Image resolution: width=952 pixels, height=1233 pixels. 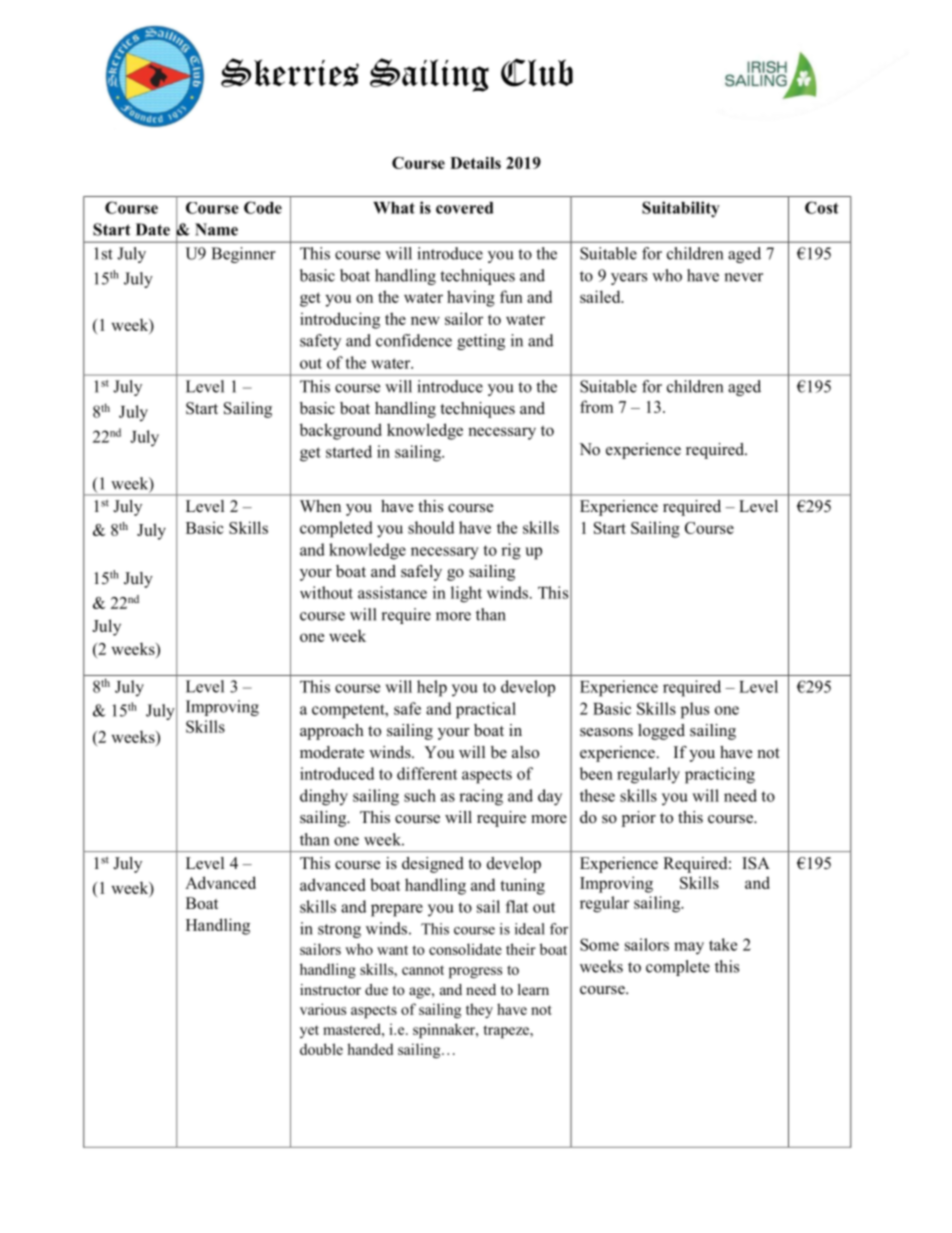 What do you see at coordinates (309, 1031) in the document?
I see `yet` at bounding box center [309, 1031].
